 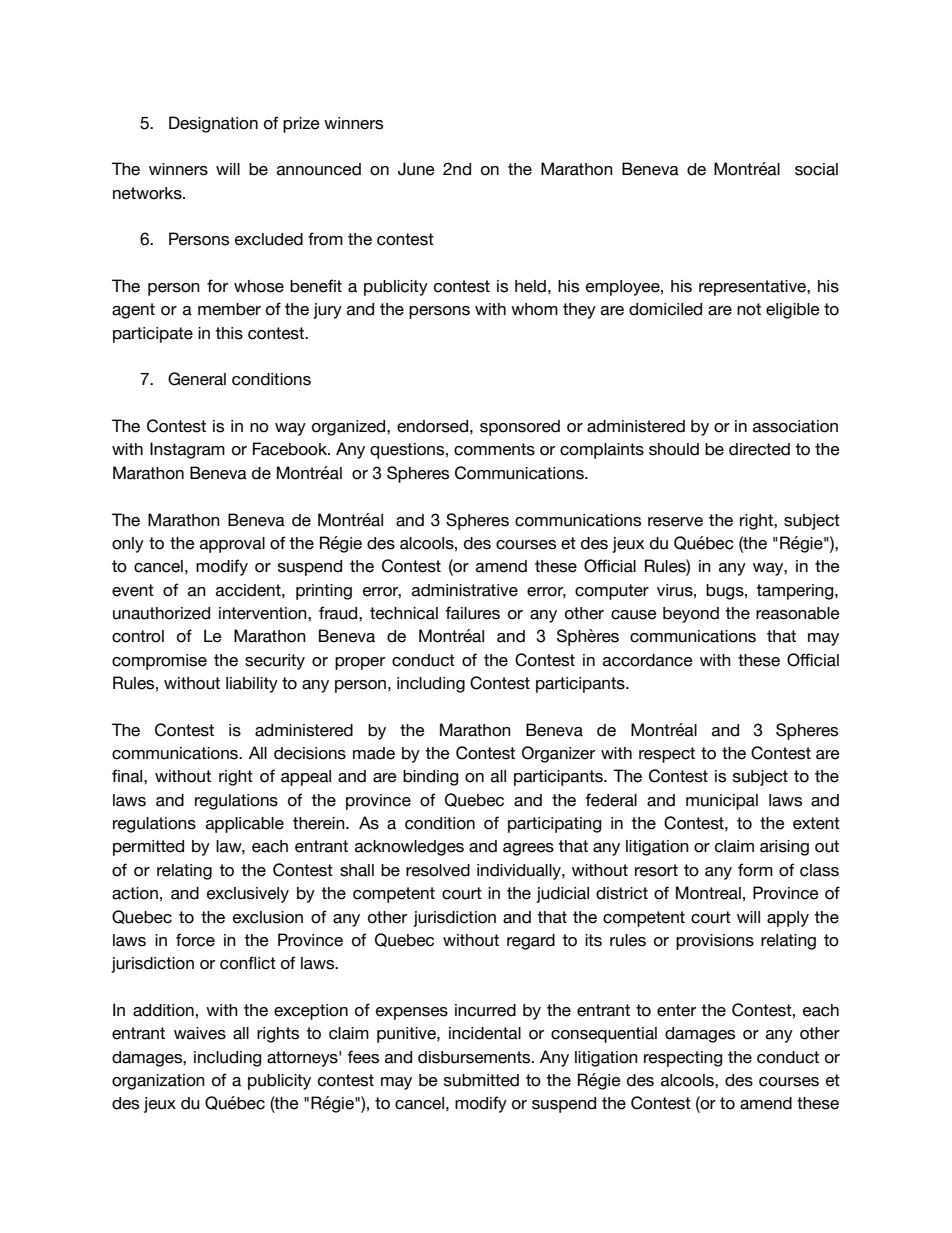 What do you see at coordinates (213, 124) in the screenshot?
I see `Designation` at bounding box center [213, 124].
